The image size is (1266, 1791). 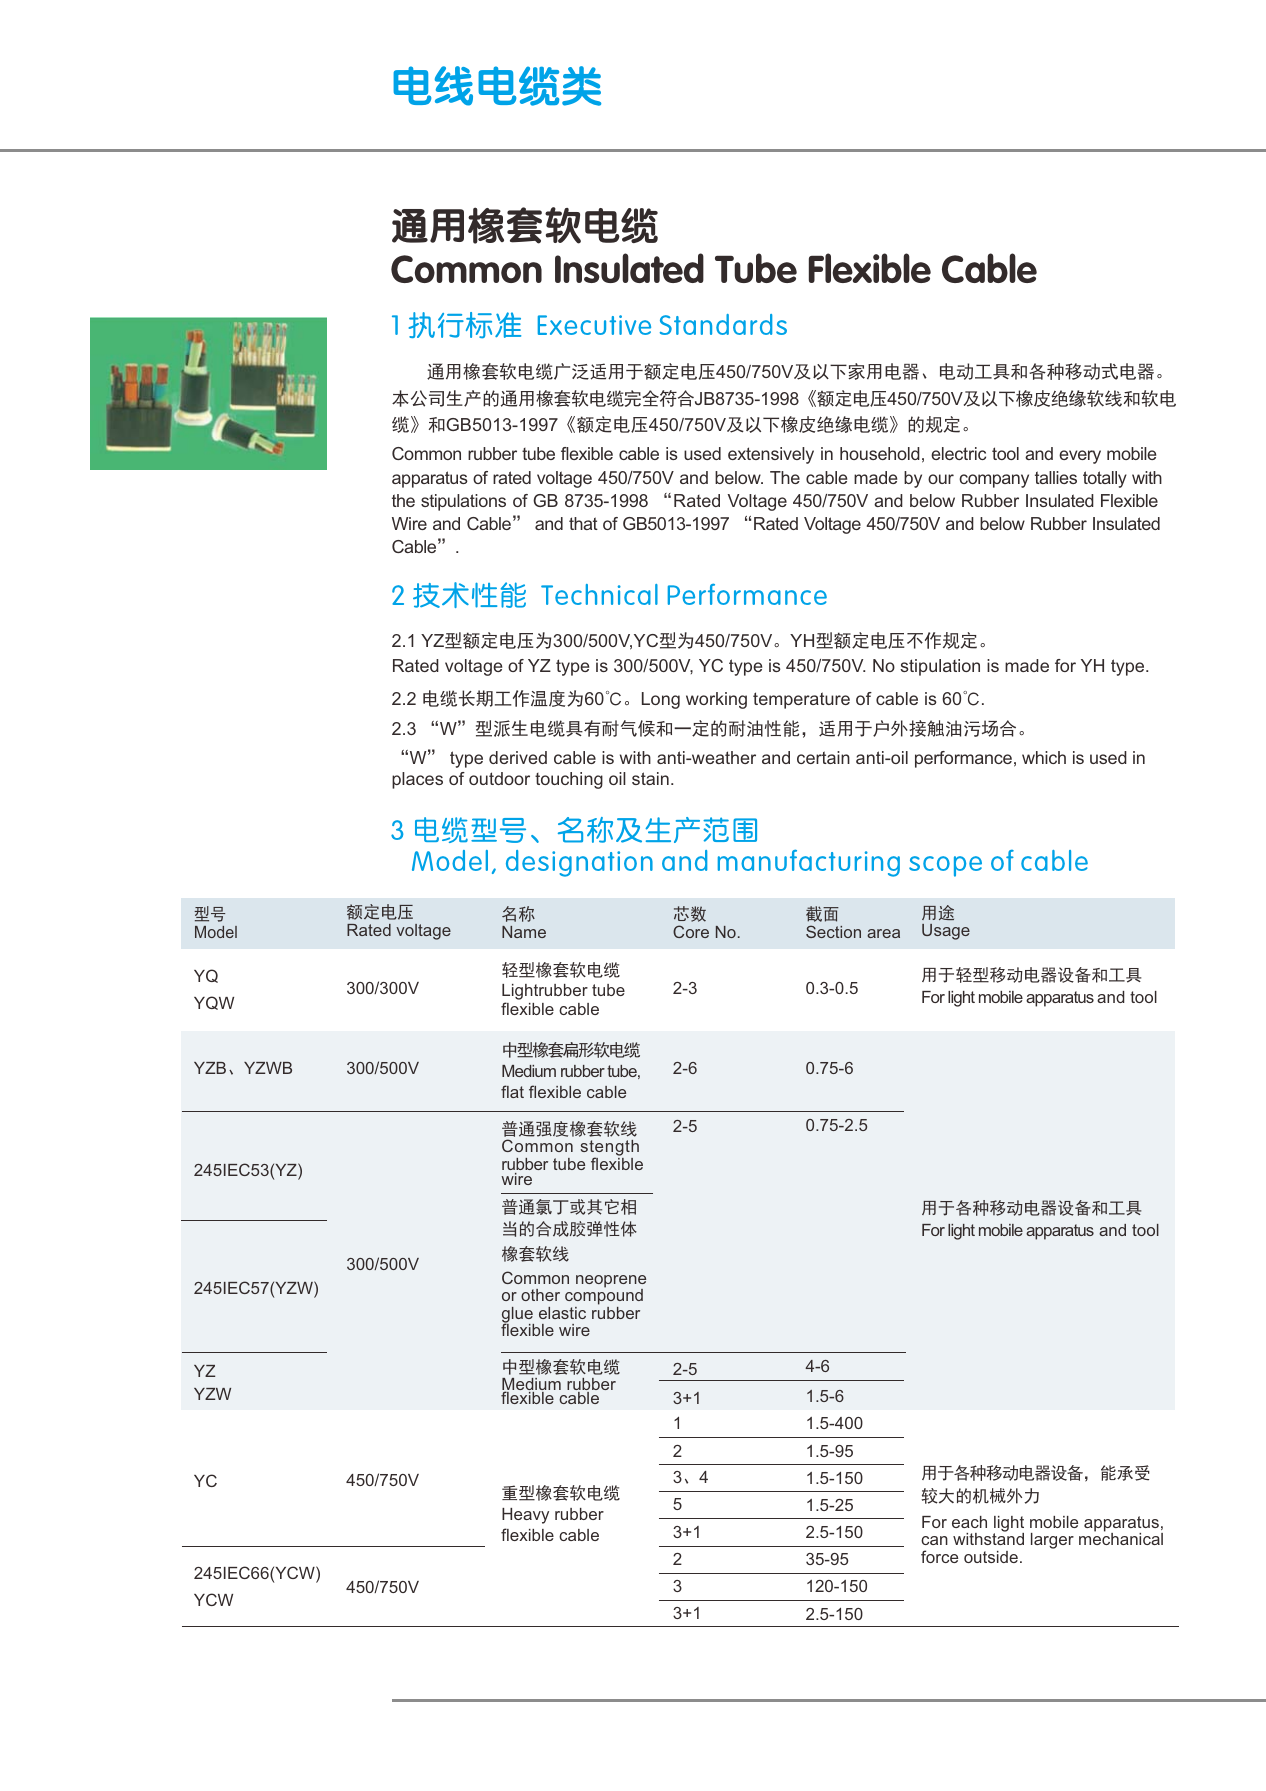 I want to click on that, so click(x=583, y=523).
